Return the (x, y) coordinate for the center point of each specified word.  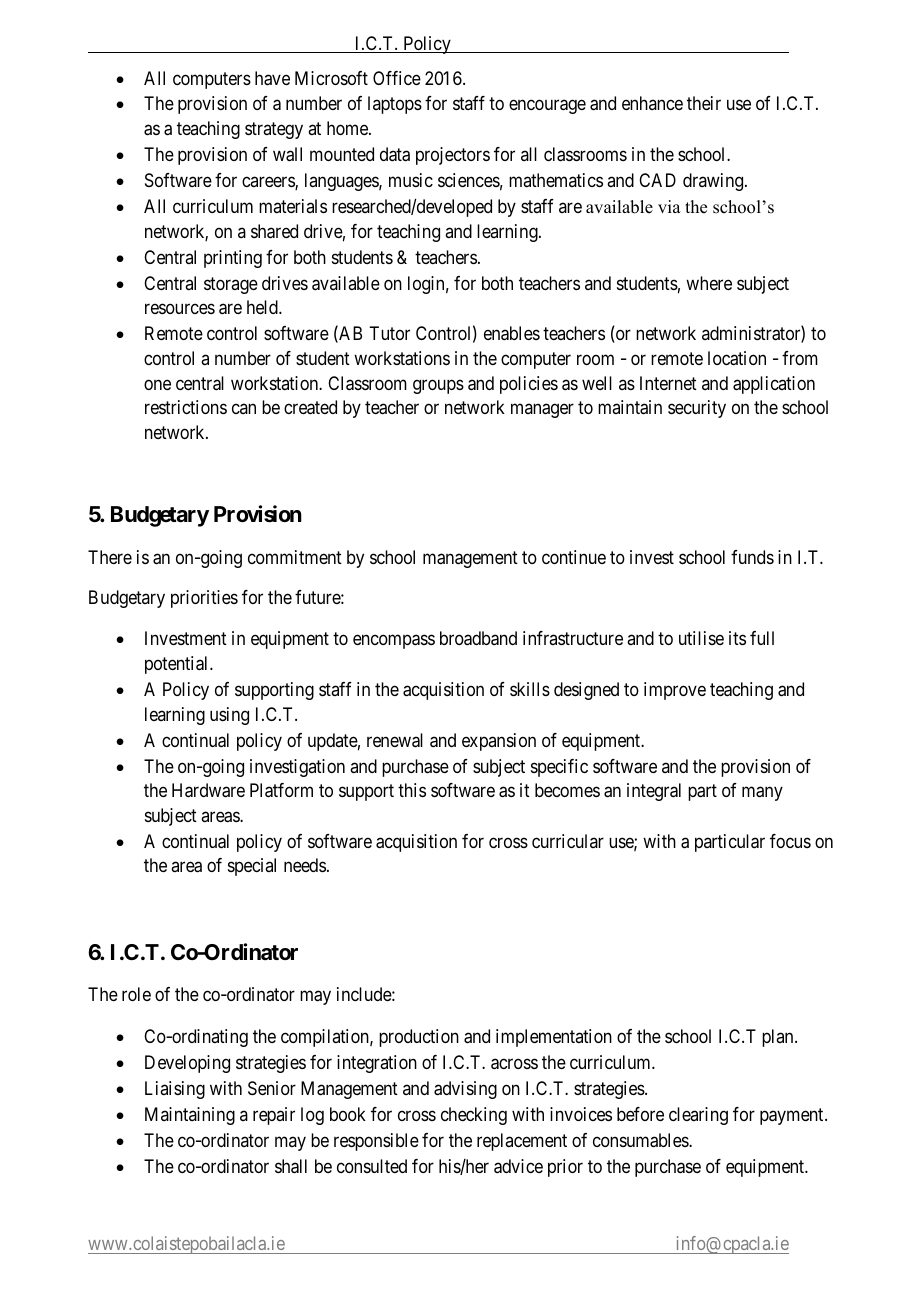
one (157, 384)
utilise (701, 638)
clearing (698, 1116)
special (252, 867)
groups (438, 386)
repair (274, 1116)
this (412, 790)
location (737, 358)
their (704, 103)
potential (178, 665)
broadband (478, 638)
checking (474, 1116)
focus (790, 841)
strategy (274, 130)
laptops (395, 105)
